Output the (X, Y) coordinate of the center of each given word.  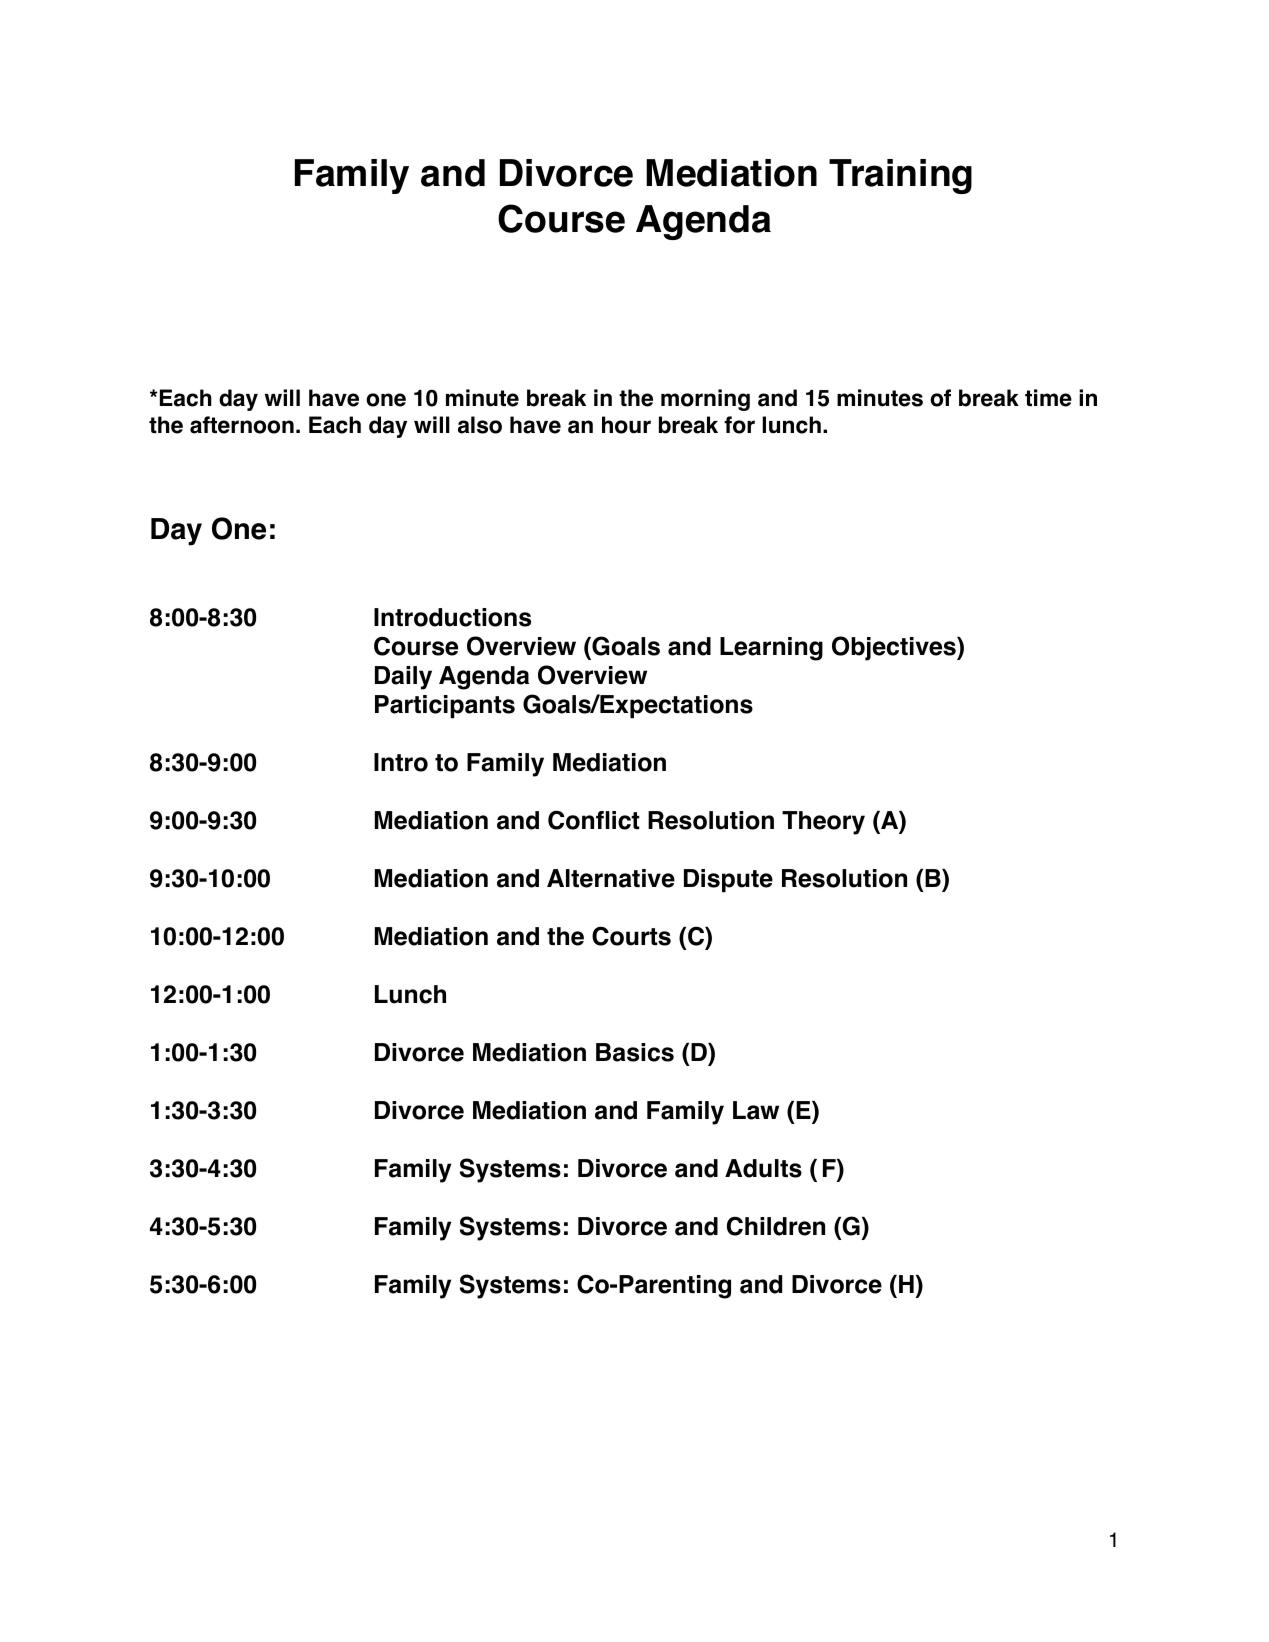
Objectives (895, 648)
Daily (403, 678)
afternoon (242, 425)
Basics (635, 1052)
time (1048, 398)
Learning (771, 649)
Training (900, 176)
